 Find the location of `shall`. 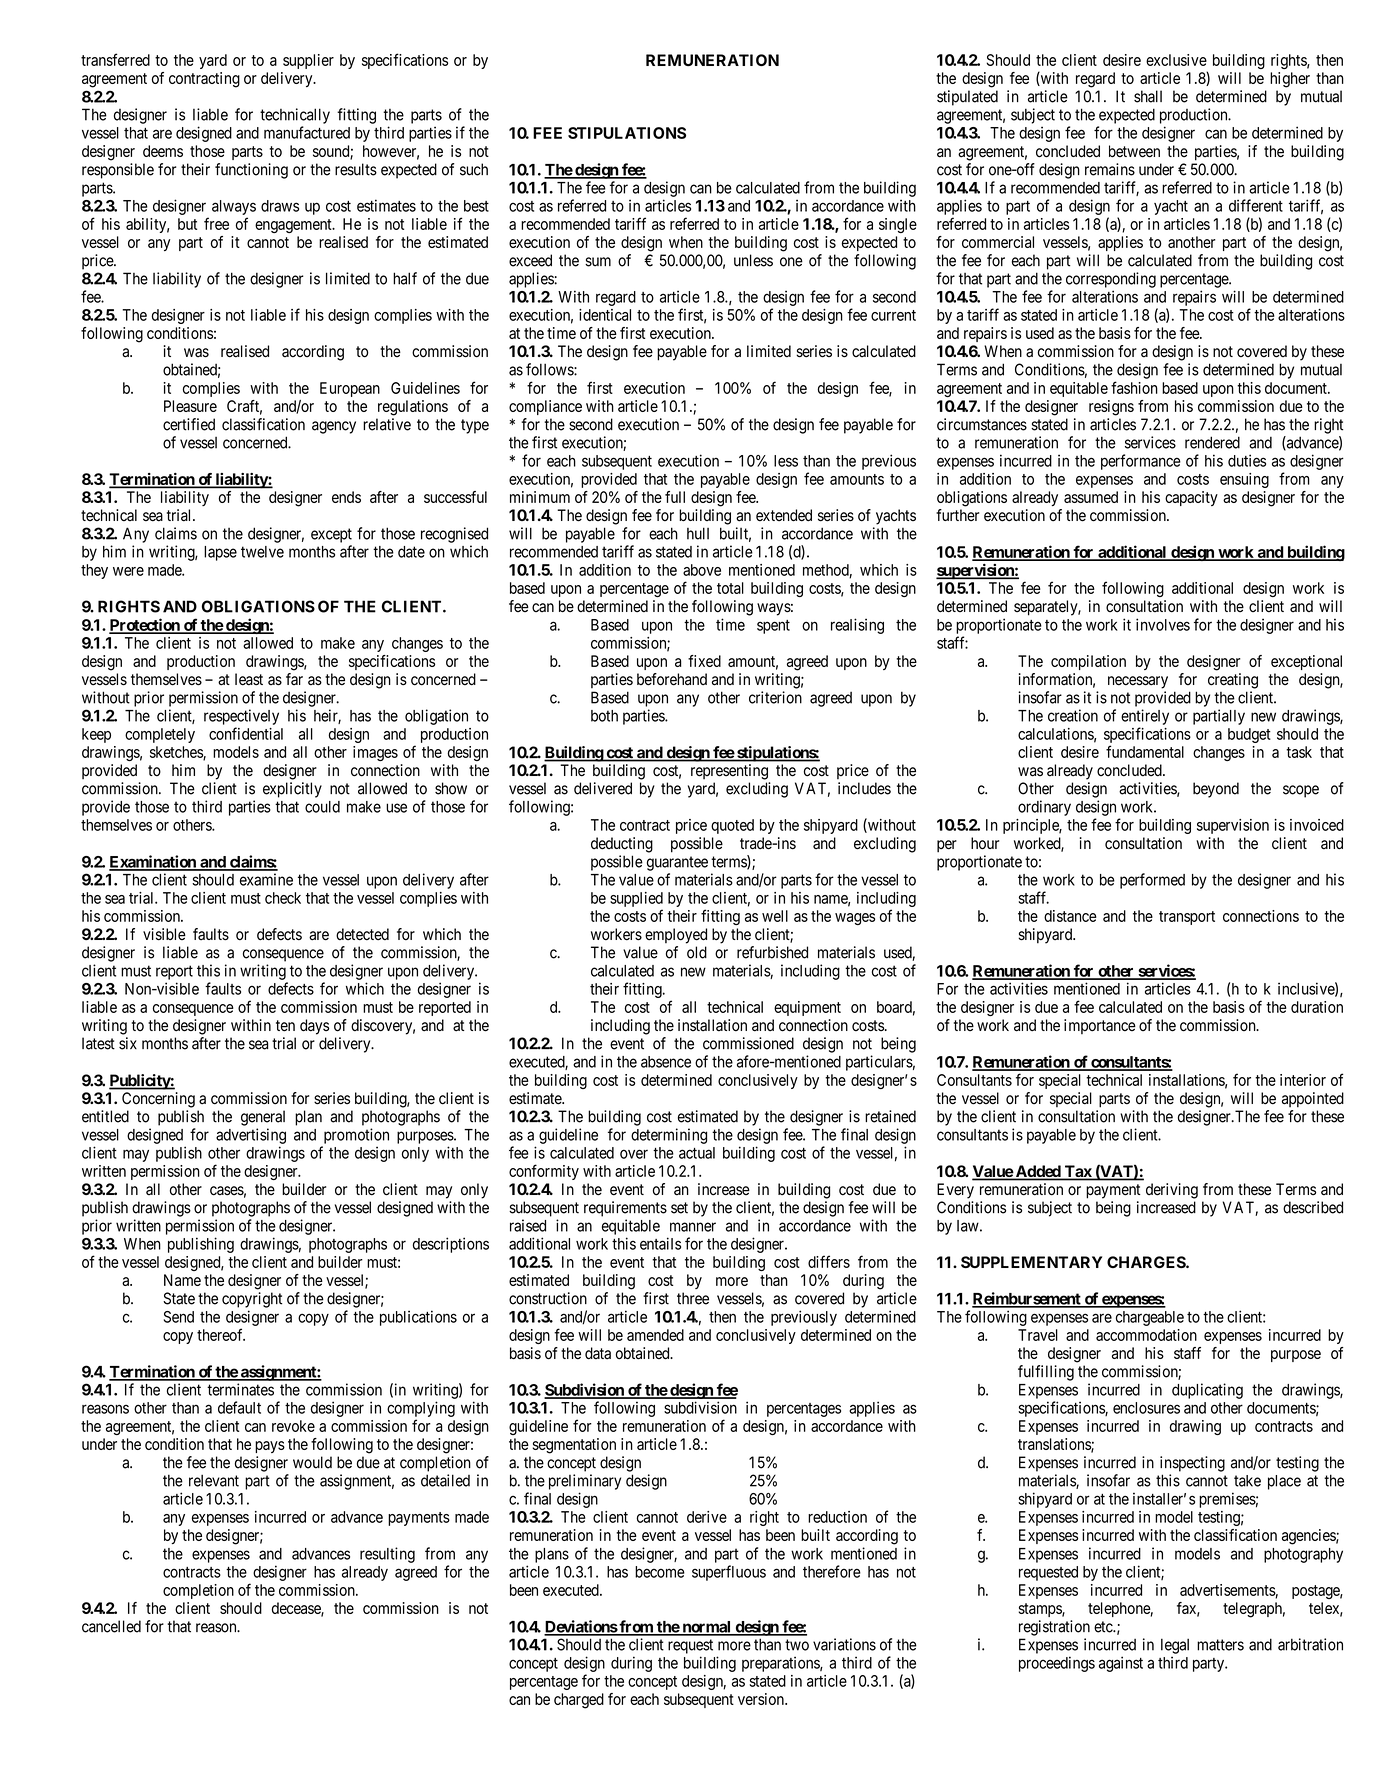

shall is located at coordinates (1148, 96).
